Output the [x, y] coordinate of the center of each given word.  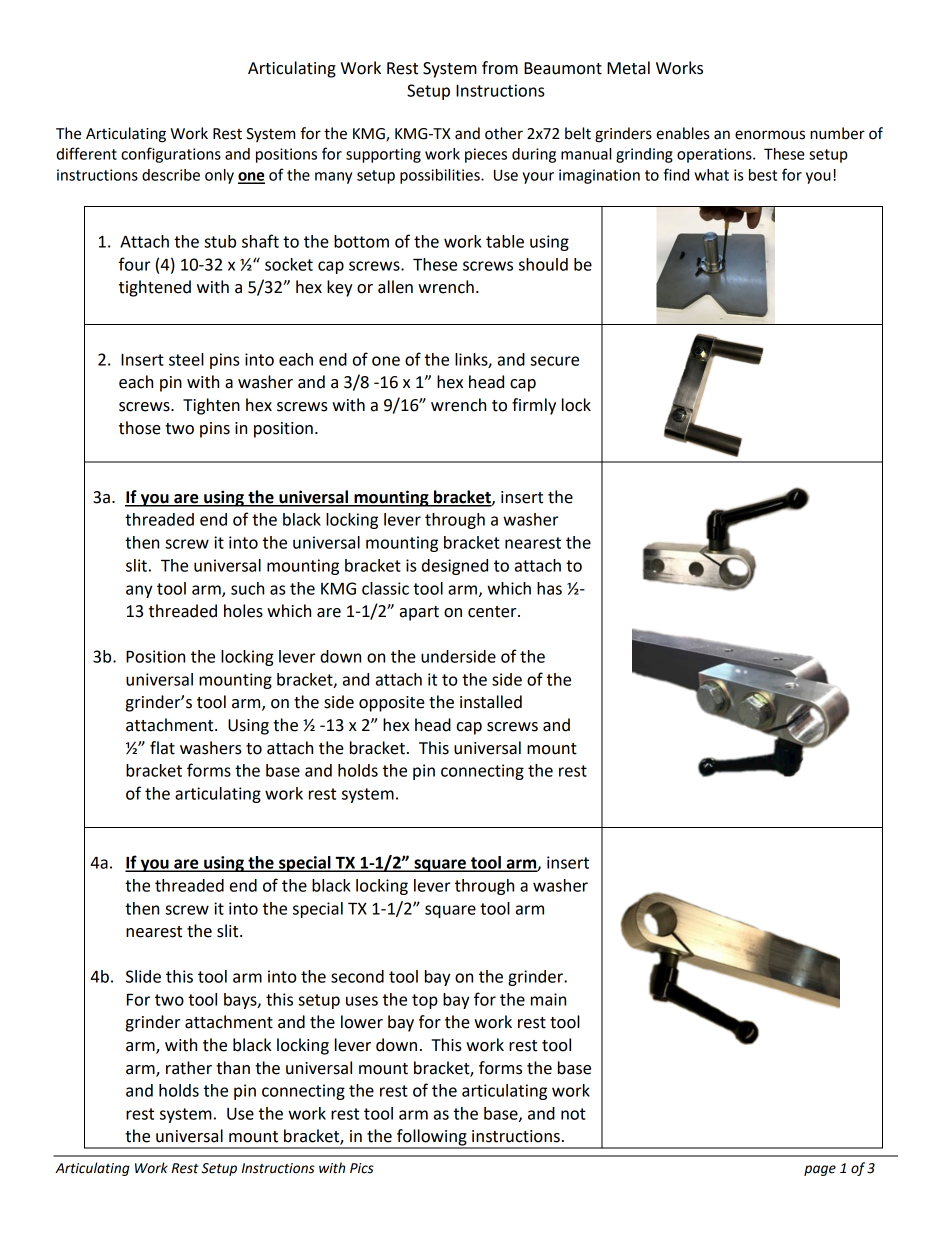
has [549, 588]
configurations [171, 155]
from [500, 68]
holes [243, 611]
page [820, 1170]
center [493, 612]
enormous [770, 135]
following [432, 1138]
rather [189, 1068]
